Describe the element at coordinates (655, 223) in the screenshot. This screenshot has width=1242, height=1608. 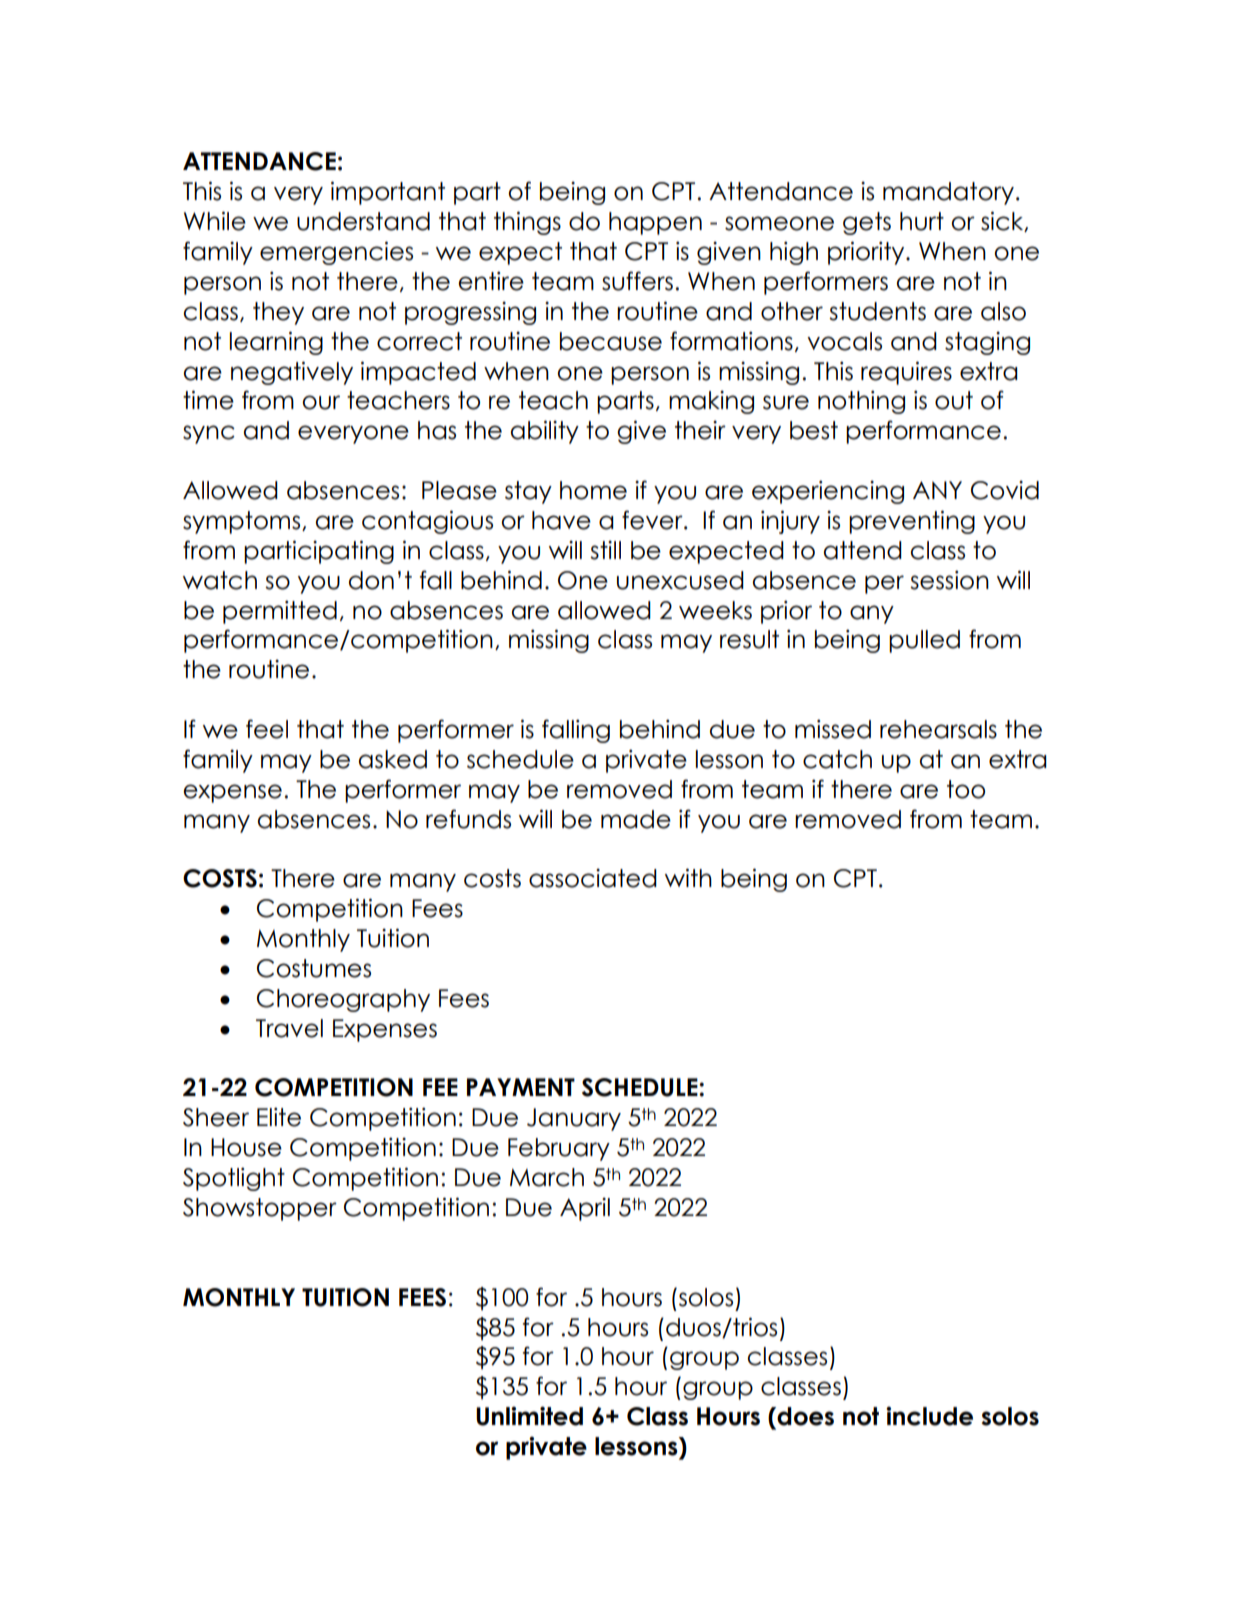
I see `happen` at that location.
